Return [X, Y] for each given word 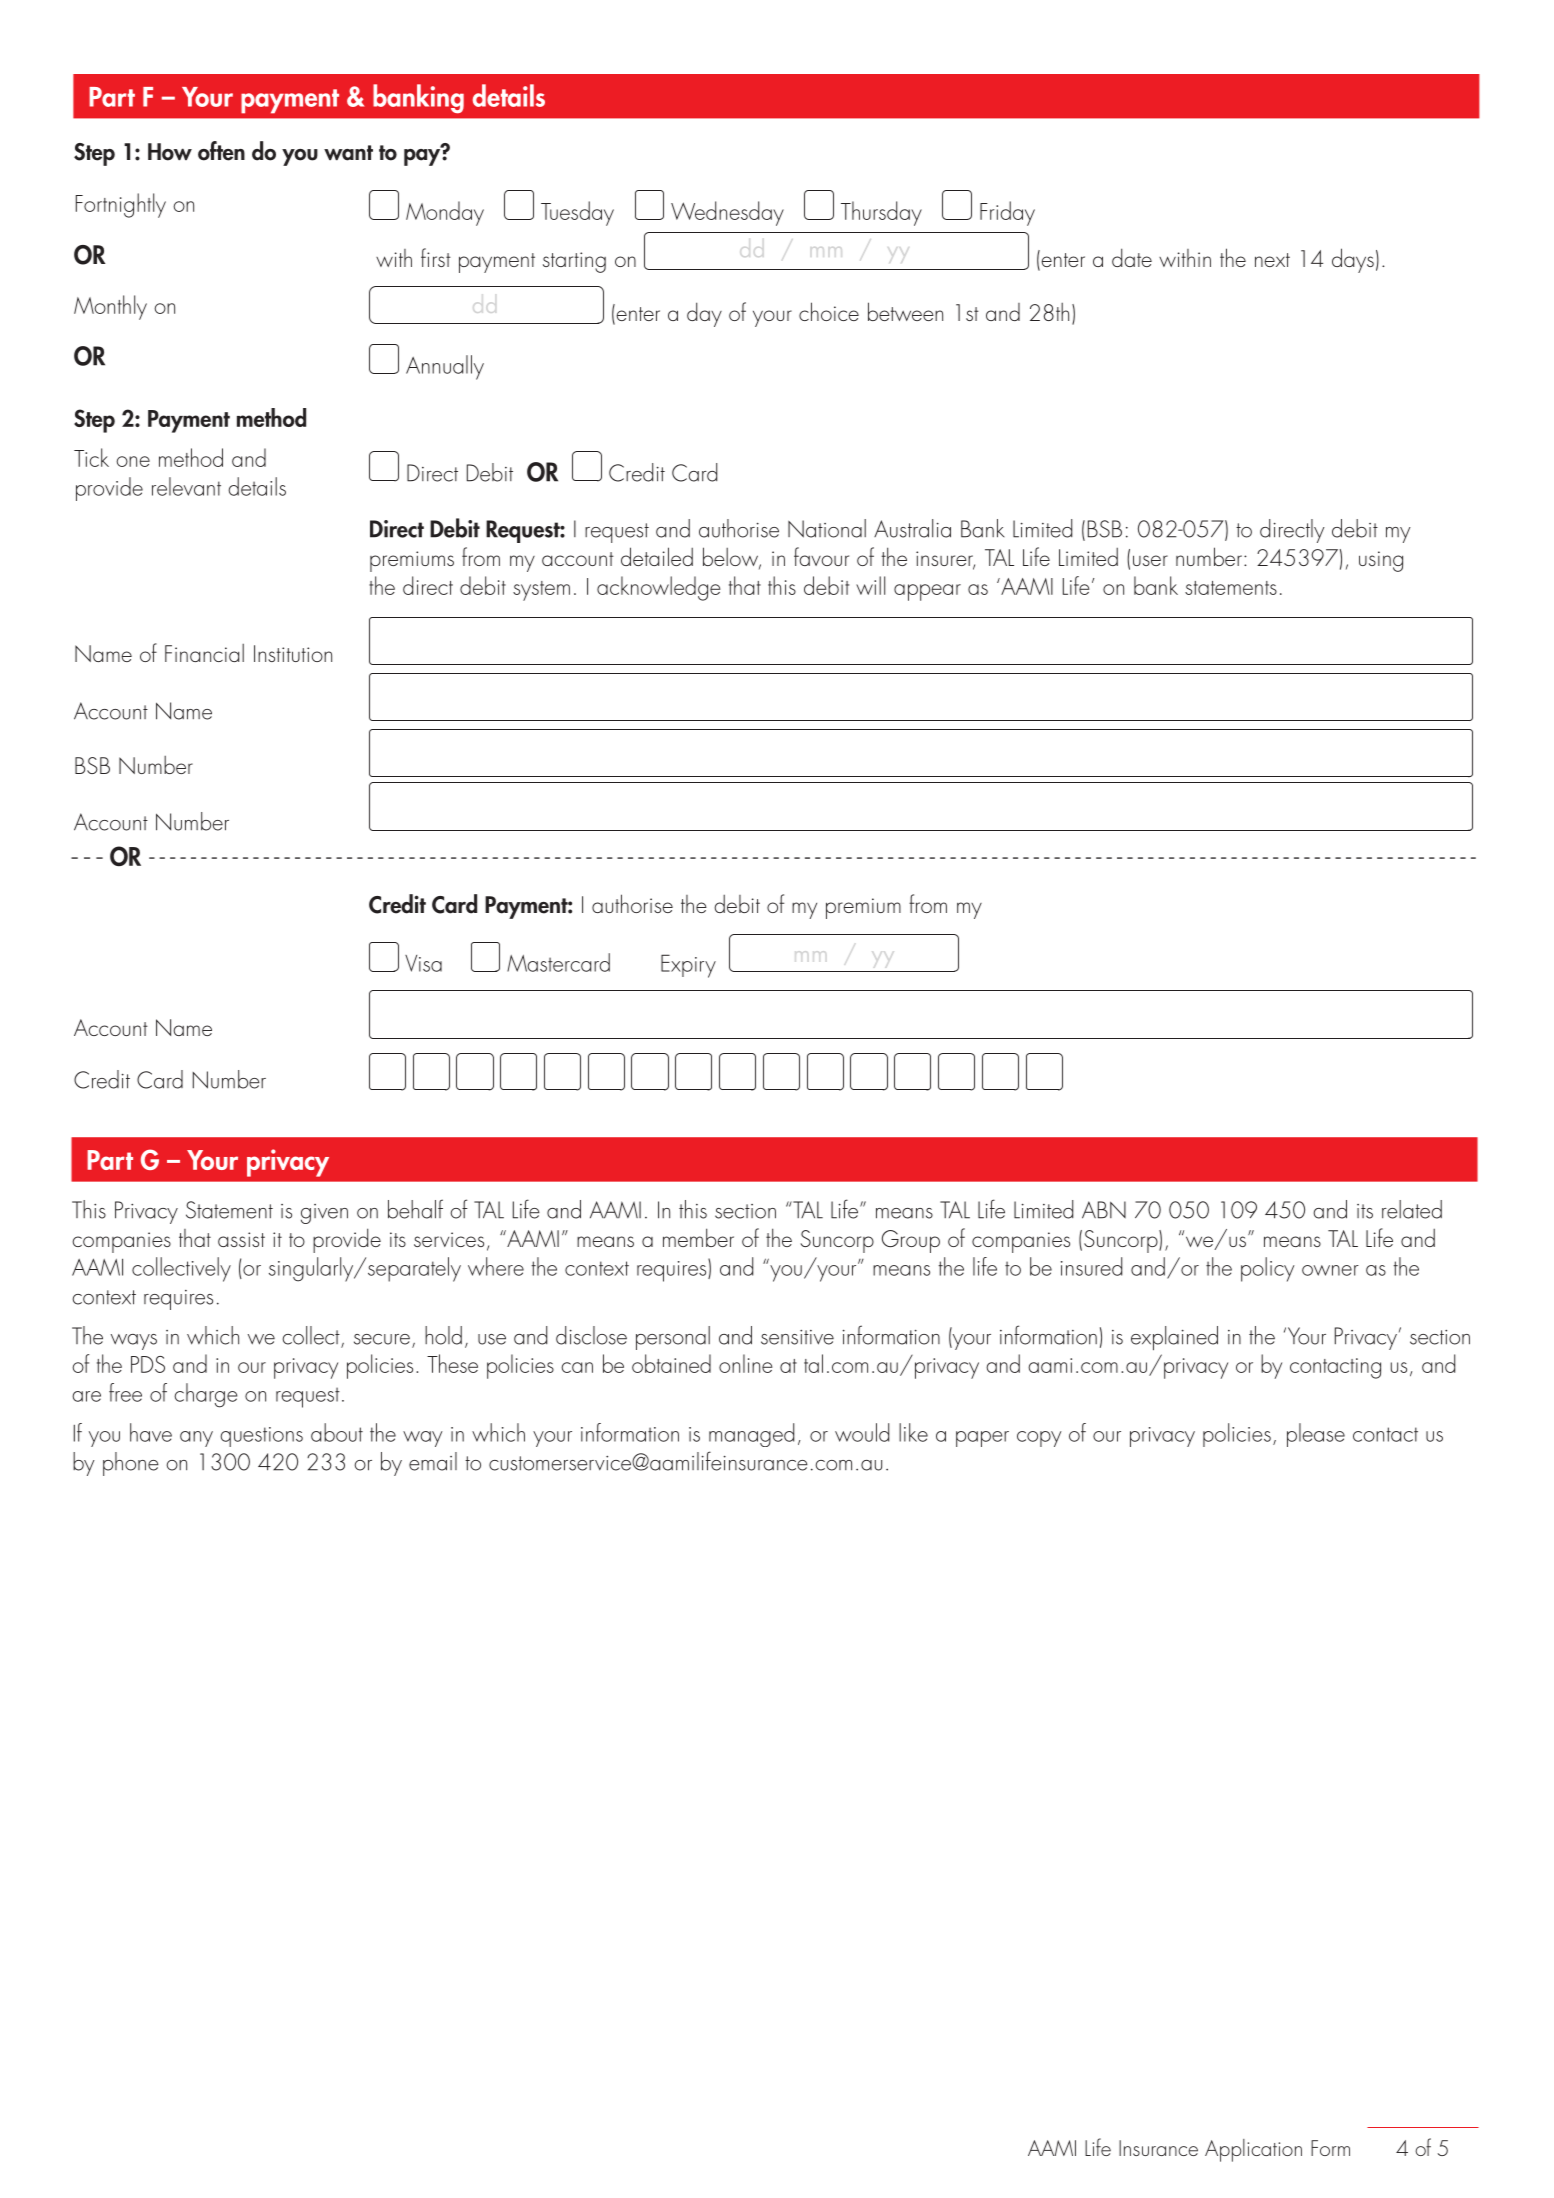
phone [131, 1464]
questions [261, 1437]
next [1272, 260]
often [221, 151]
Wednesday [727, 213]
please [1316, 1435]
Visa [423, 963]
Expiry [688, 966]
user [1150, 560]
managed [751, 1435]
